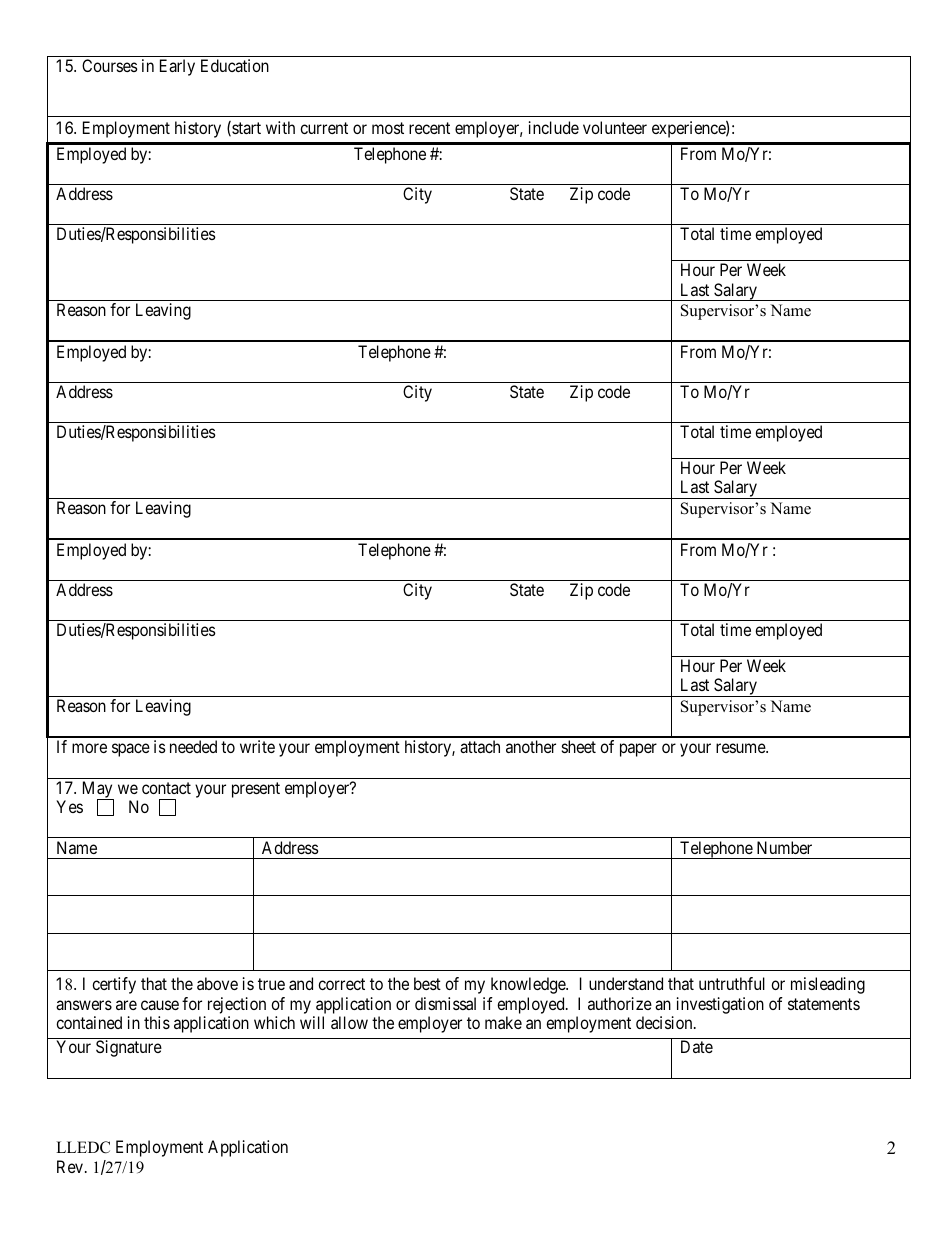 The image size is (952, 1233). Describe the element at coordinates (503, 1022) in the screenshot. I see `make` at that location.
